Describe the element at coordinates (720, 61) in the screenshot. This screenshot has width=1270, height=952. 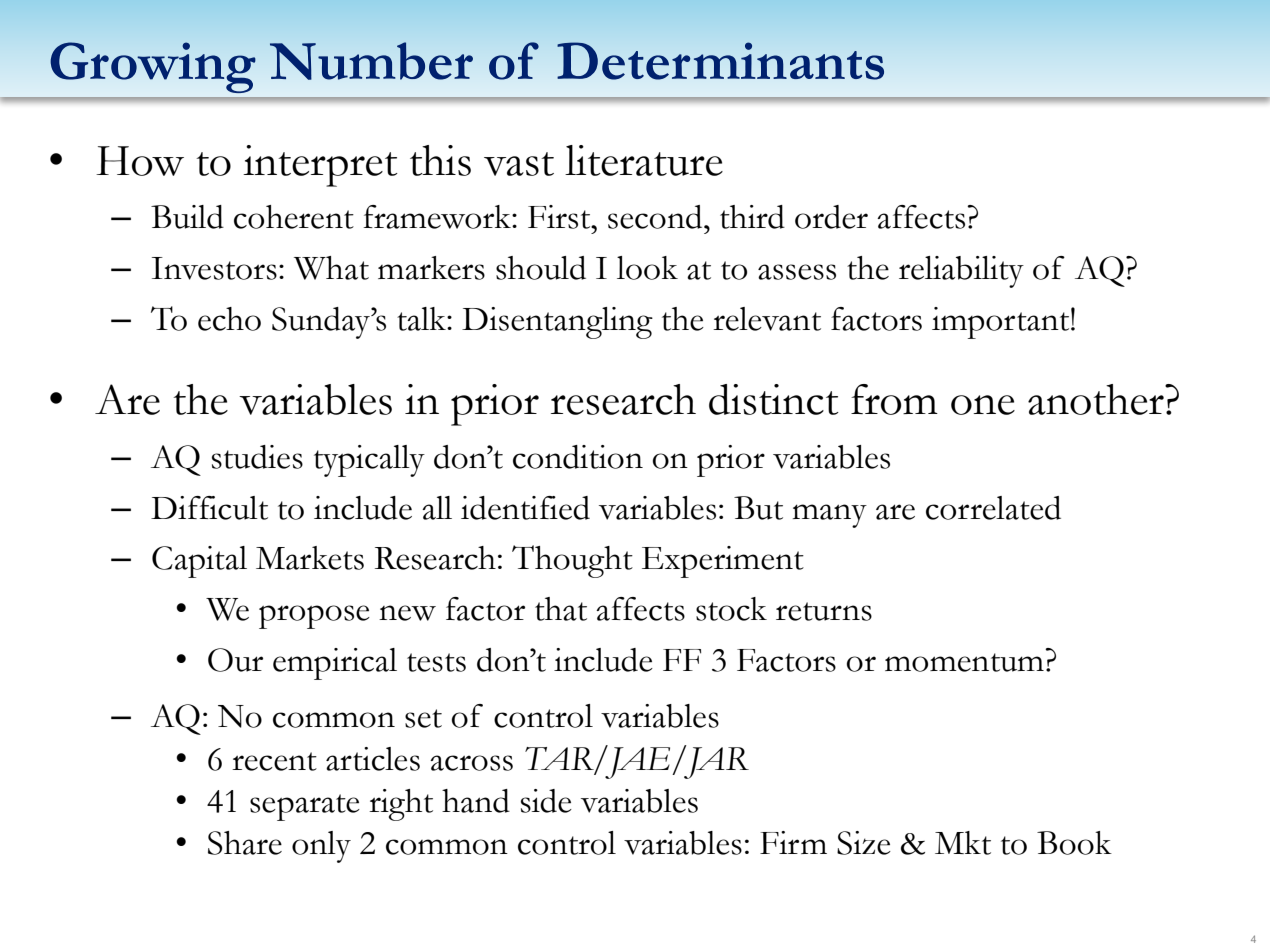
I see `Determinants` at that location.
